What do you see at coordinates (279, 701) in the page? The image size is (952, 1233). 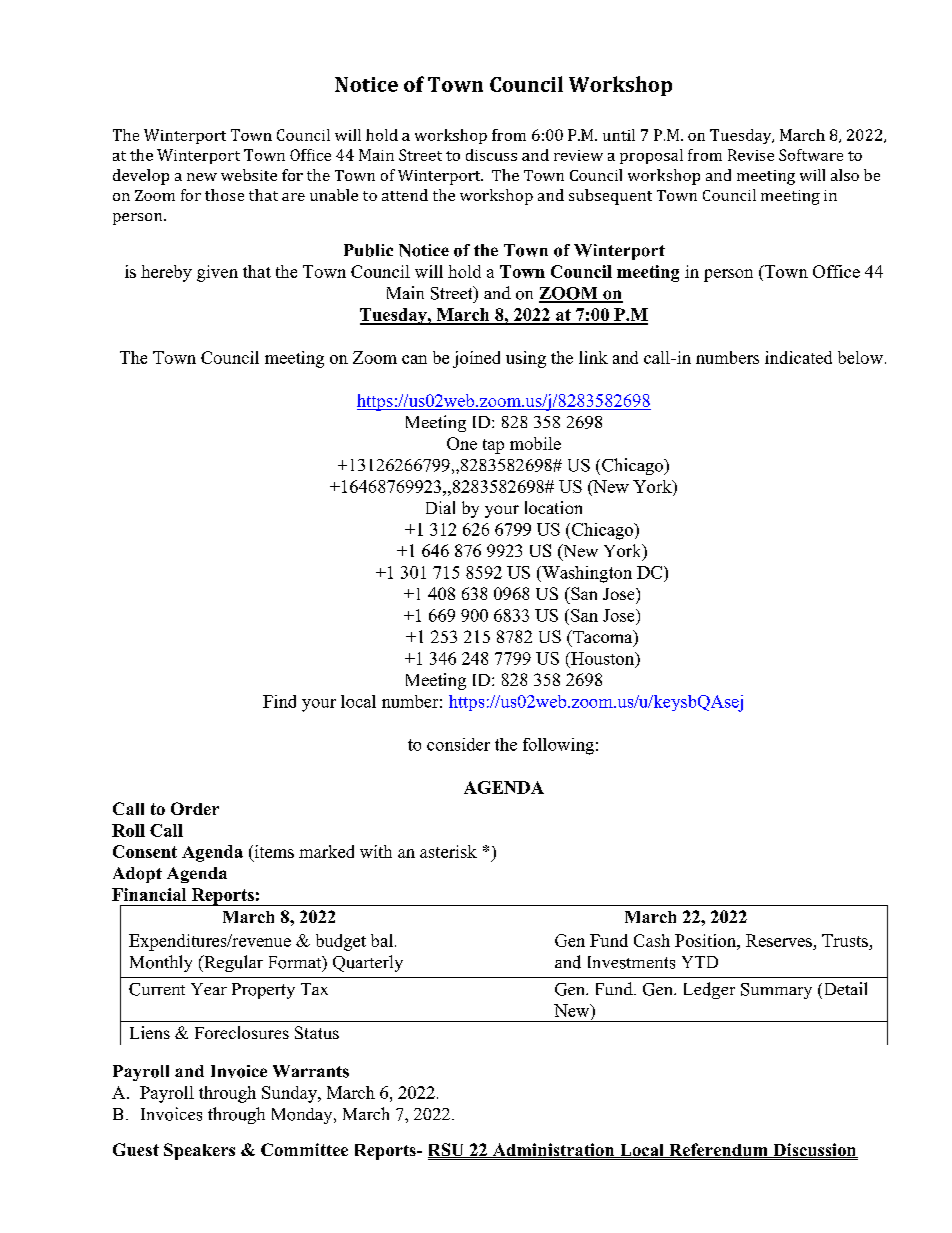 I see `Find` at bounding box center [279, 701].
